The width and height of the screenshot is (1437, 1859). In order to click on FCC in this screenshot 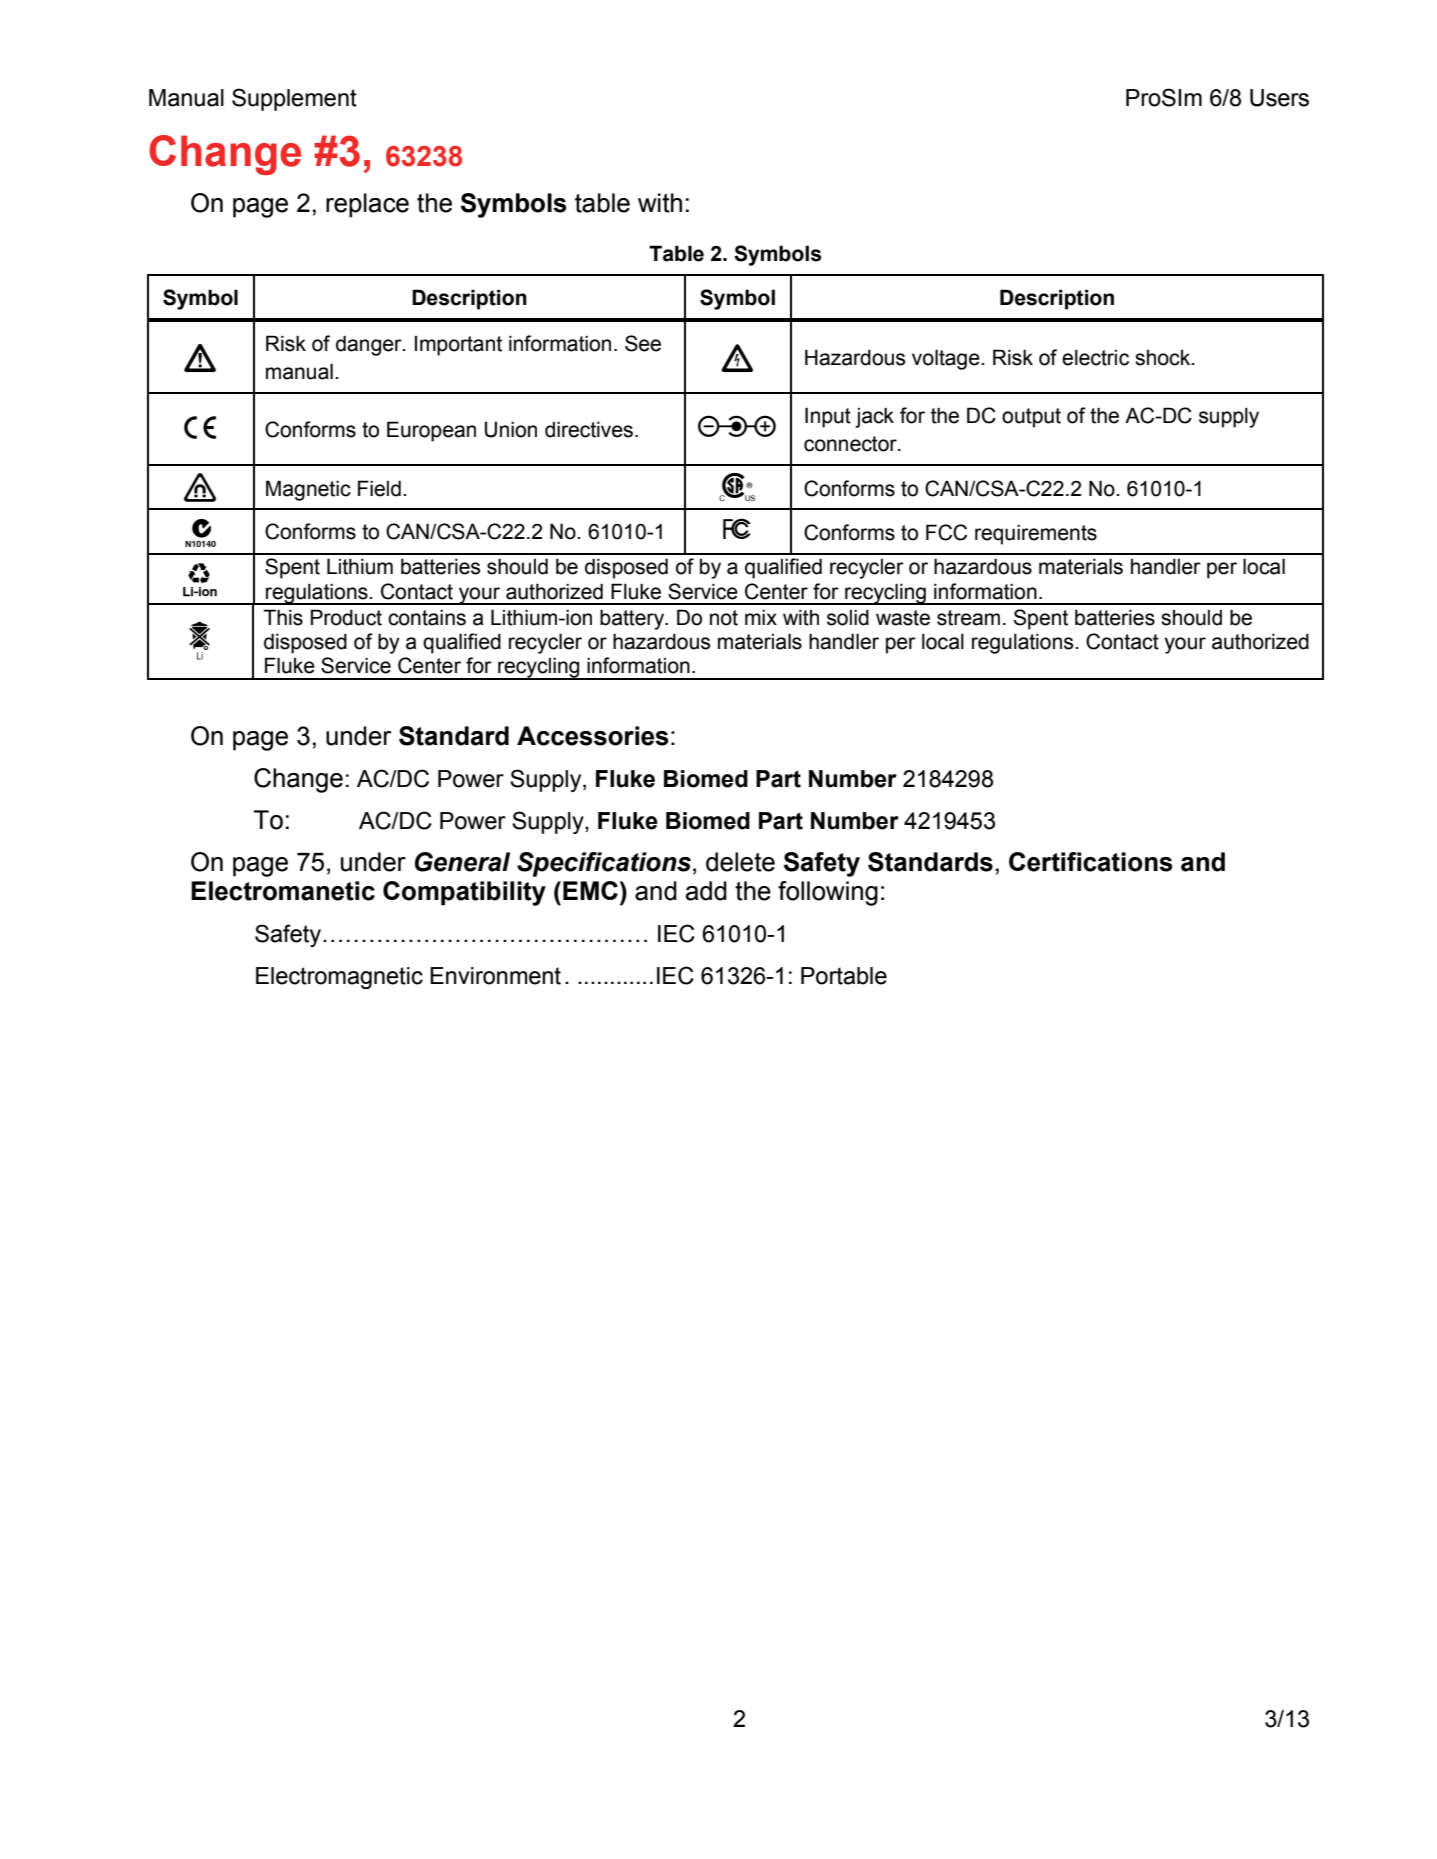, I will do `click(946, 532)`.
